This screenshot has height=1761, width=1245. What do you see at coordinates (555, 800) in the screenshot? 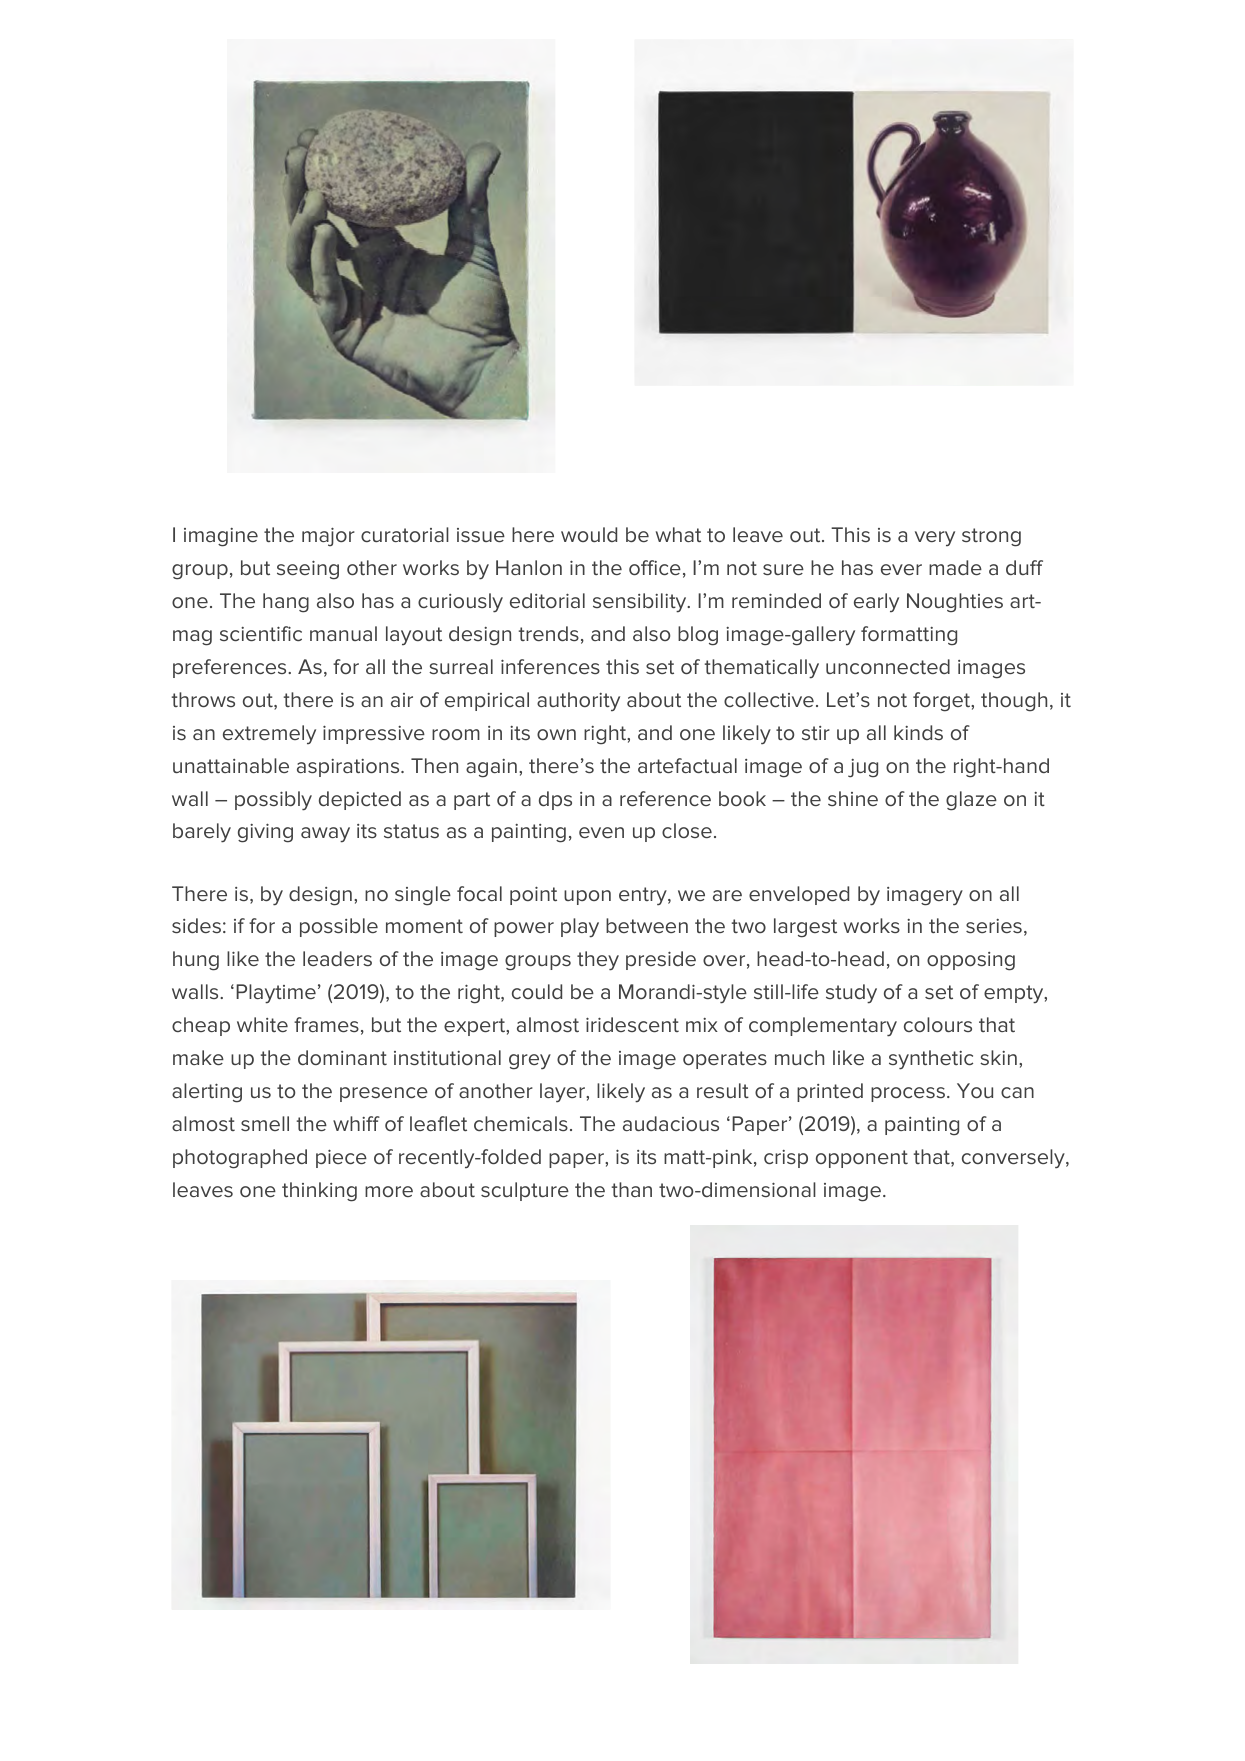
I see `dps` at bounding box center [555, 800].
